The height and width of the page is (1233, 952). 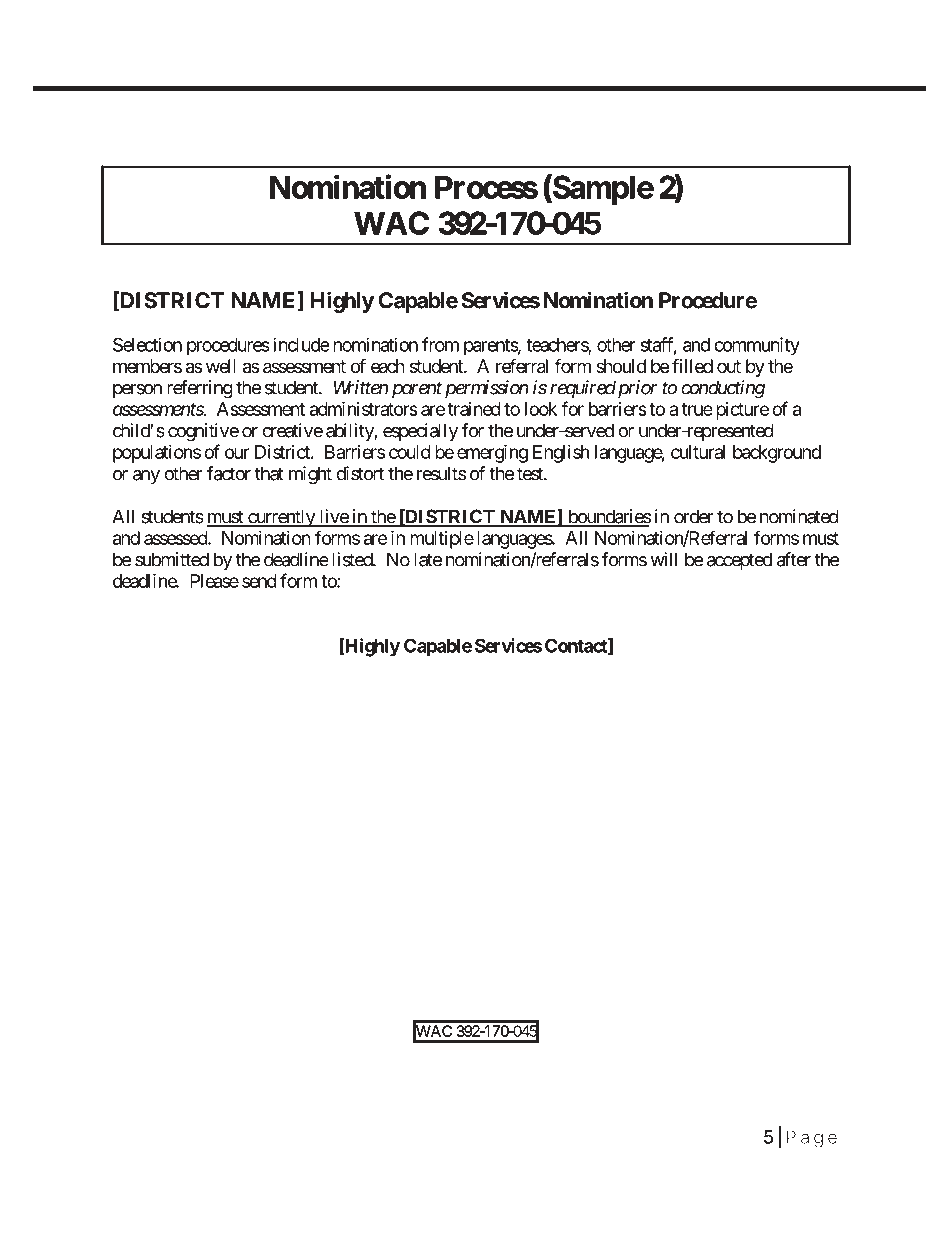 What do you see at coordinates (214, 581) in the page?
I see `Please` at bounding box center [214, 581].
